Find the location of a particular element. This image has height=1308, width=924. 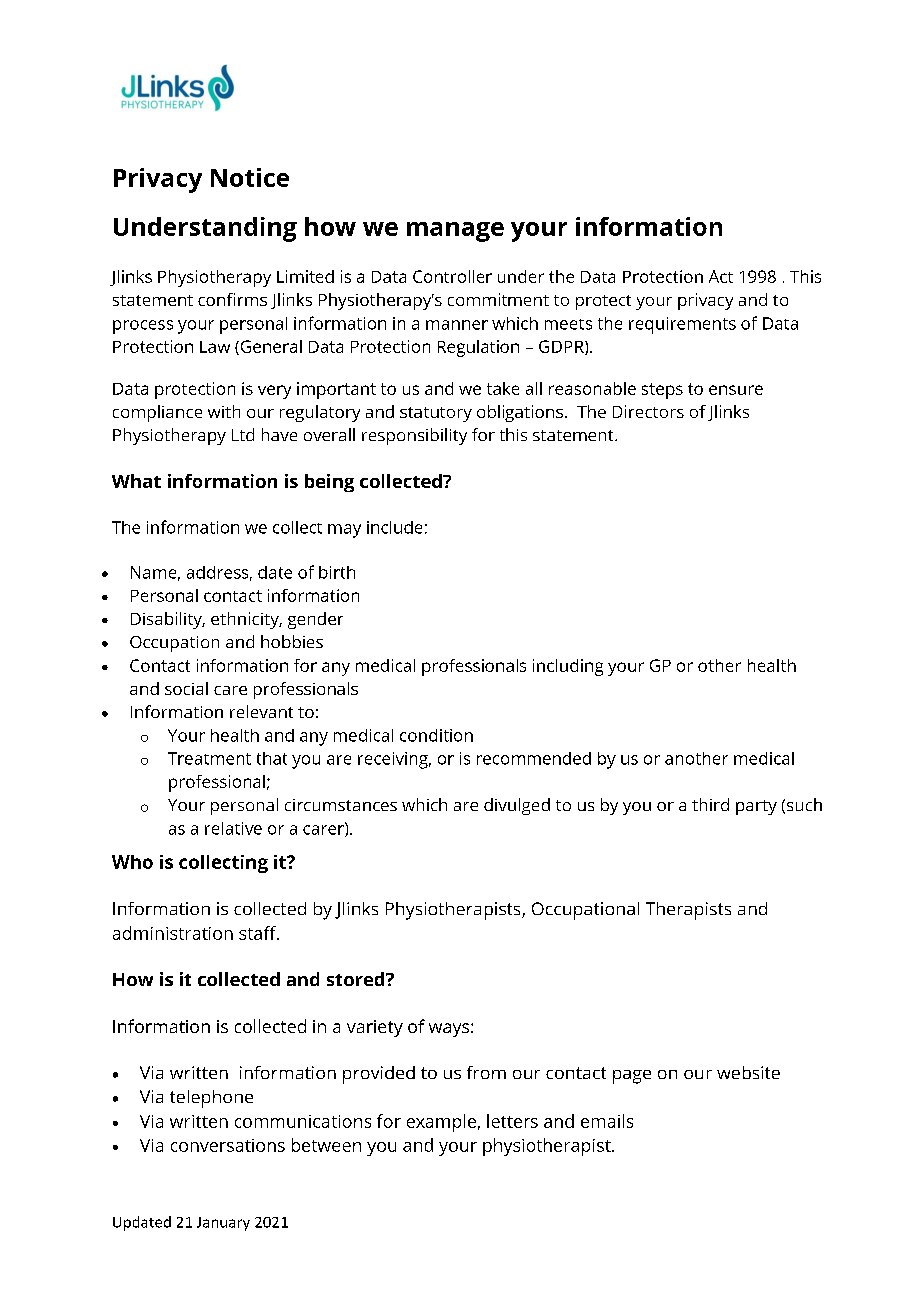

requirements is located at coordinates (682, 325).
